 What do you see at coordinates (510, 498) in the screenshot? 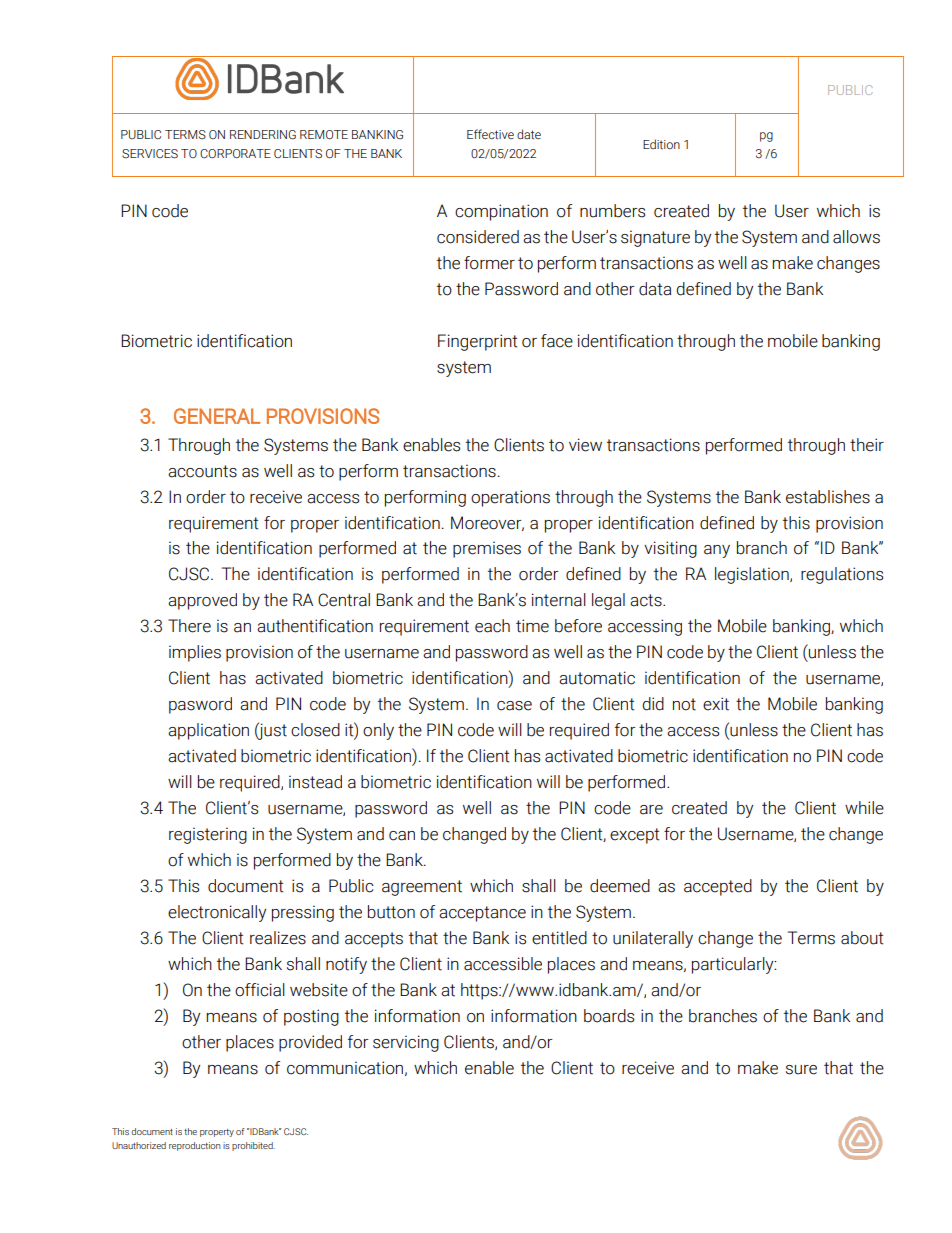
I see `operations` at bounding box center [510, 498].
